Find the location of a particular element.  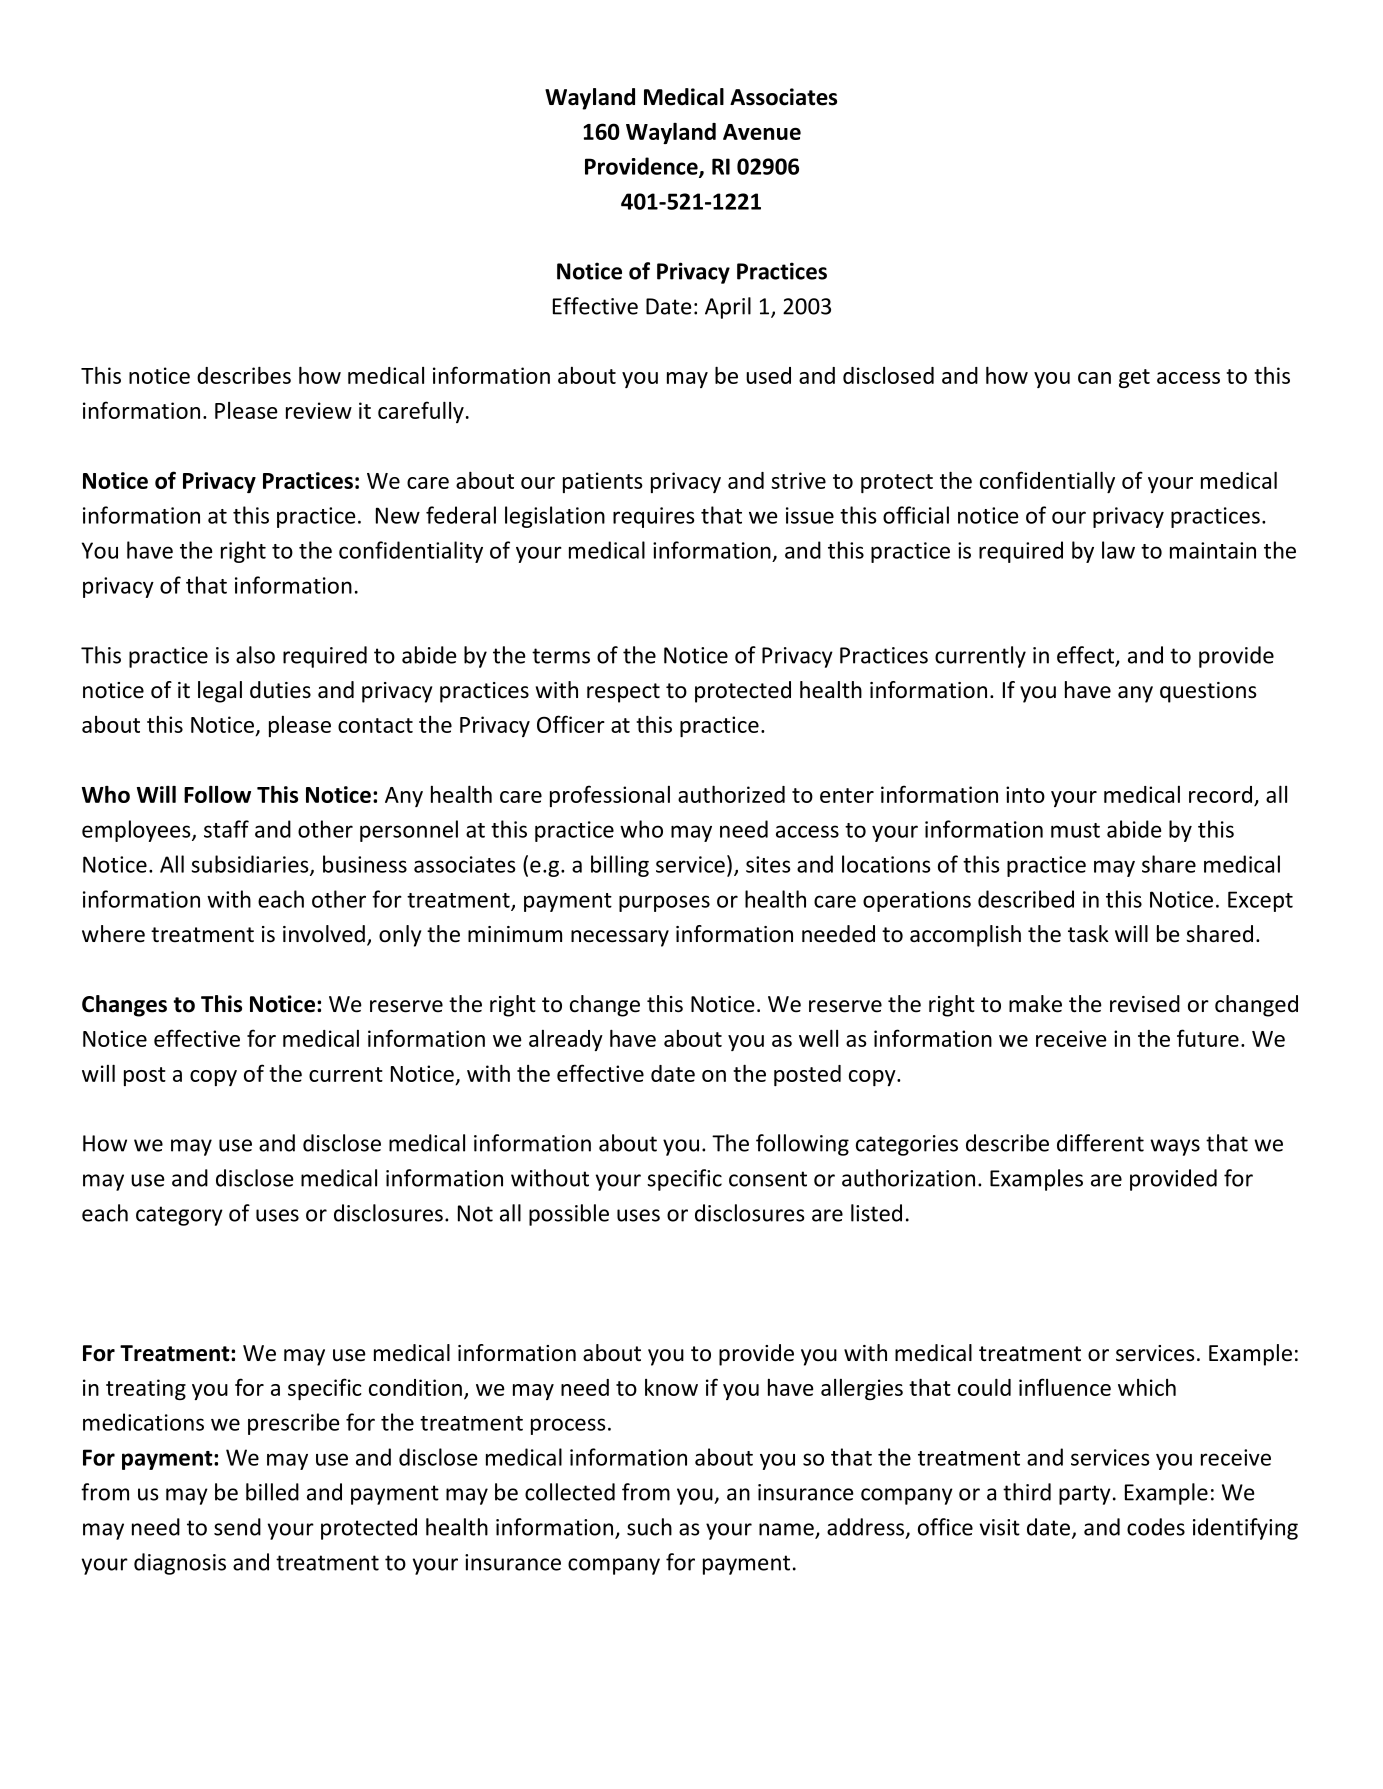

such is located at coordinates (649, 1527).
